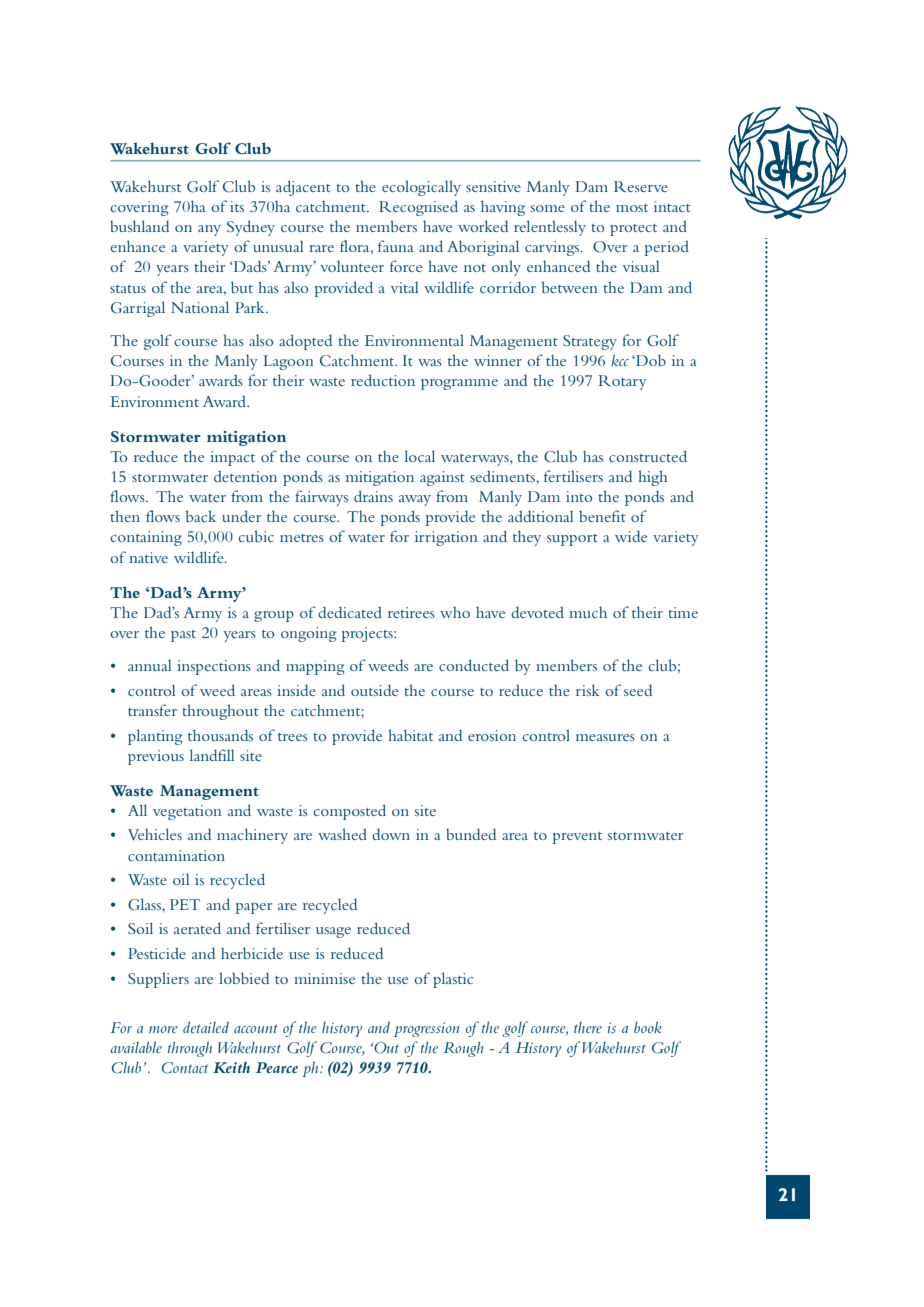  Describe the element at coordinates (152, 710) in the screenshot. I see `transfer` at that location.
